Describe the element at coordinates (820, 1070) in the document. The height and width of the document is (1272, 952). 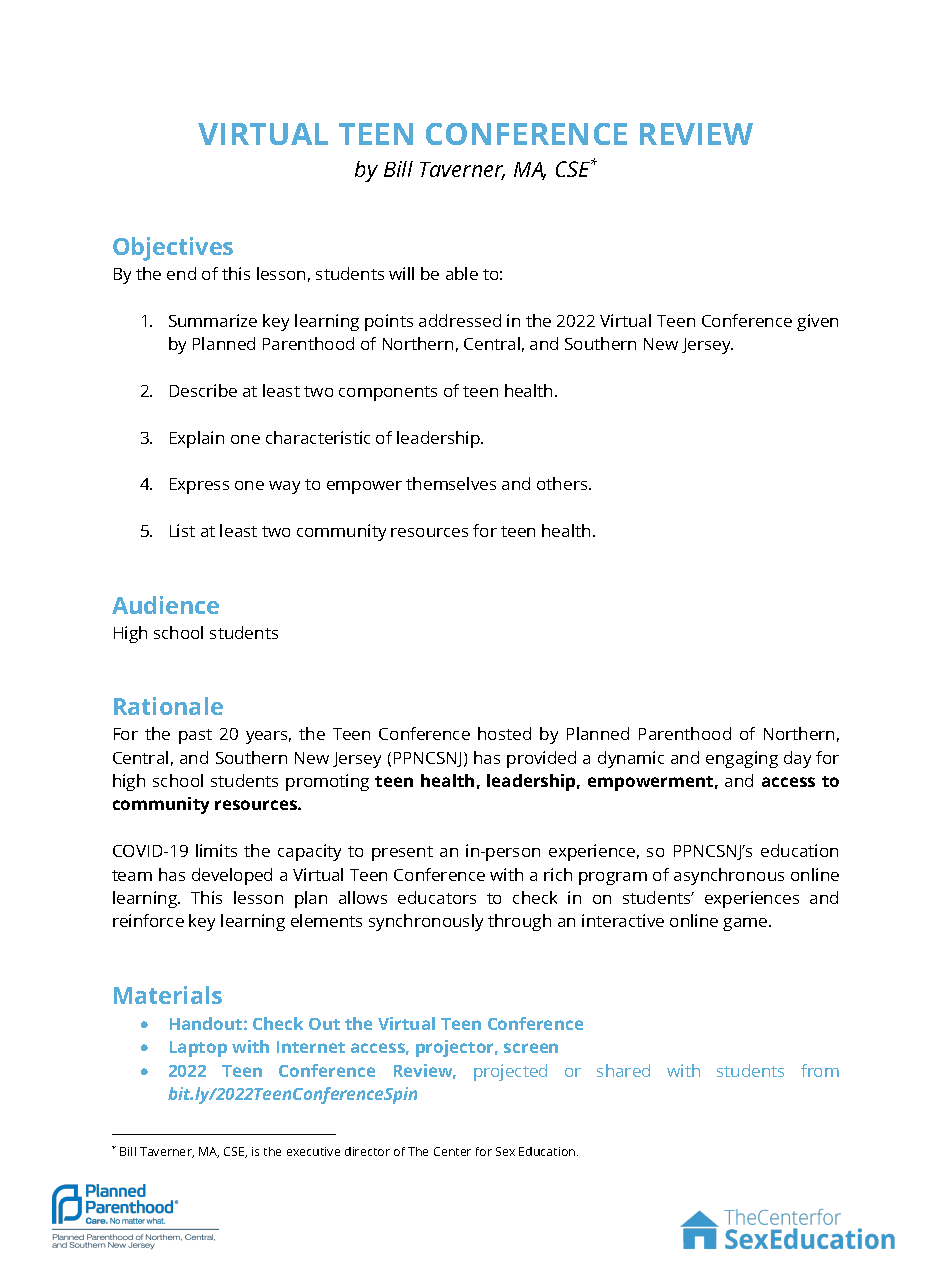
I see `from` at that location.
